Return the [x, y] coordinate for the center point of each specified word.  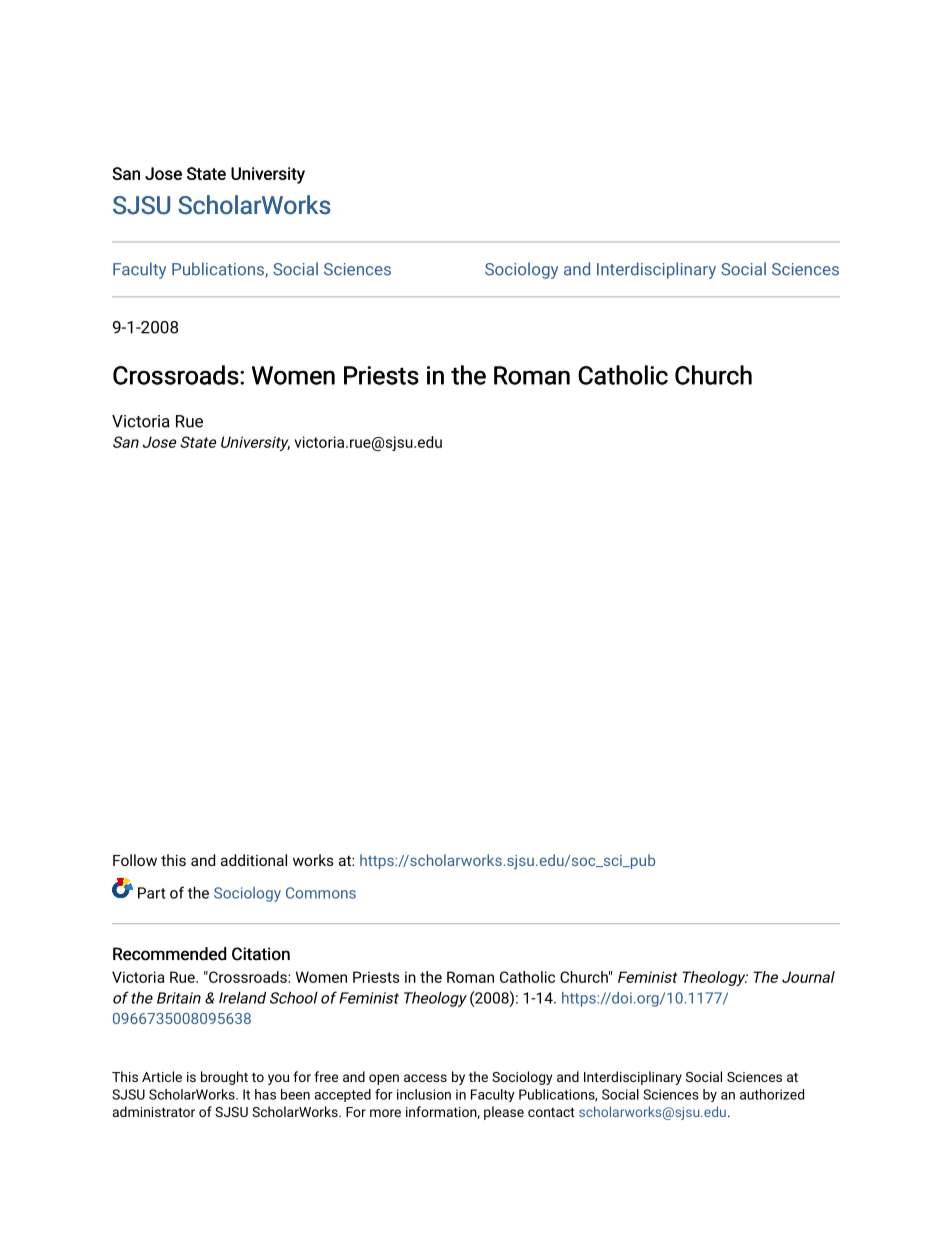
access [425, 1078]
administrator [154, 1111]
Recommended [169, 954]
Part [151, 893]
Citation [261, 954]
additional [254, 860]
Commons [321, 893]
